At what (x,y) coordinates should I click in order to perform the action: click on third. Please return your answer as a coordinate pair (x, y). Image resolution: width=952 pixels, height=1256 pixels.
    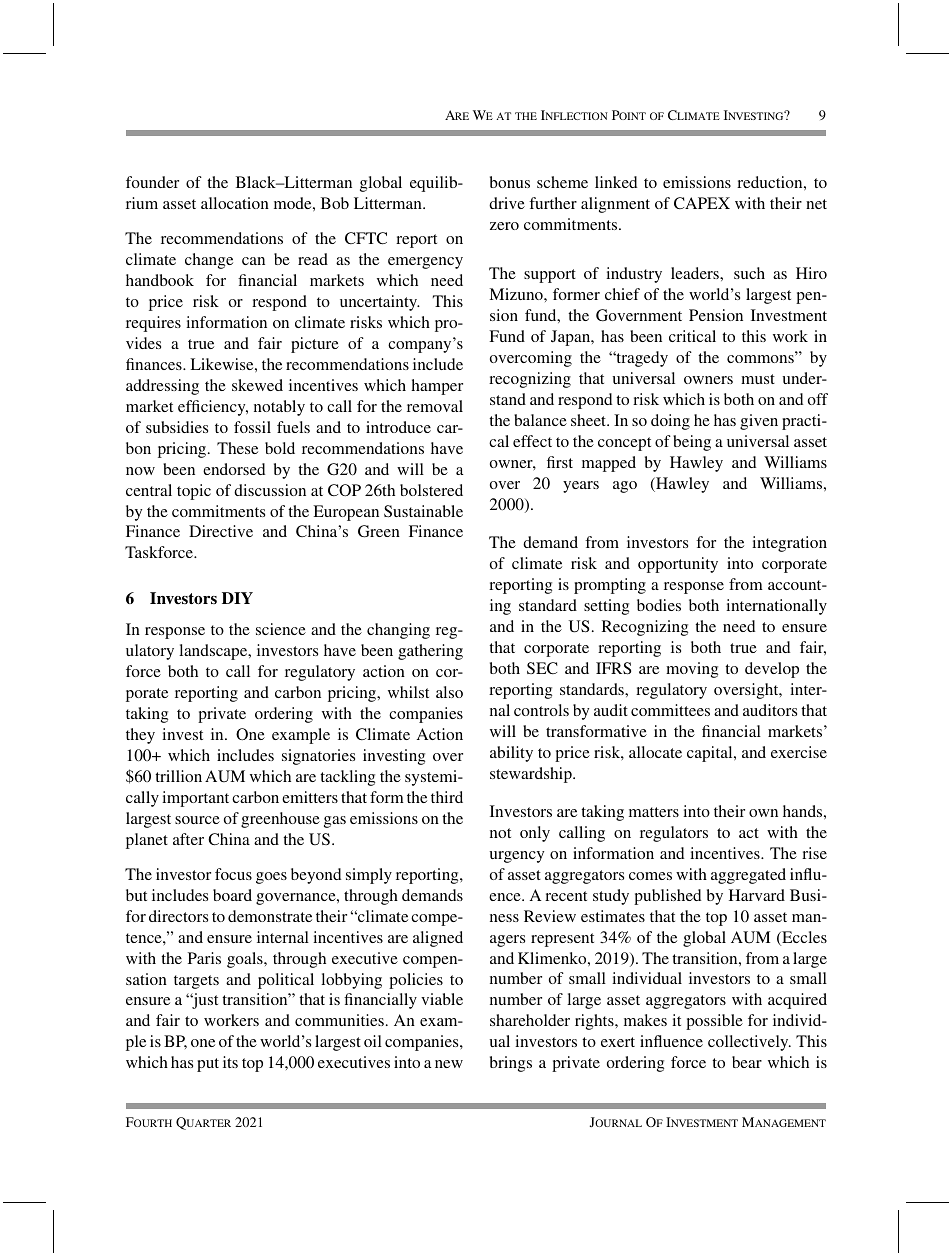
    Looking at the image, I should click on (447, 797).
